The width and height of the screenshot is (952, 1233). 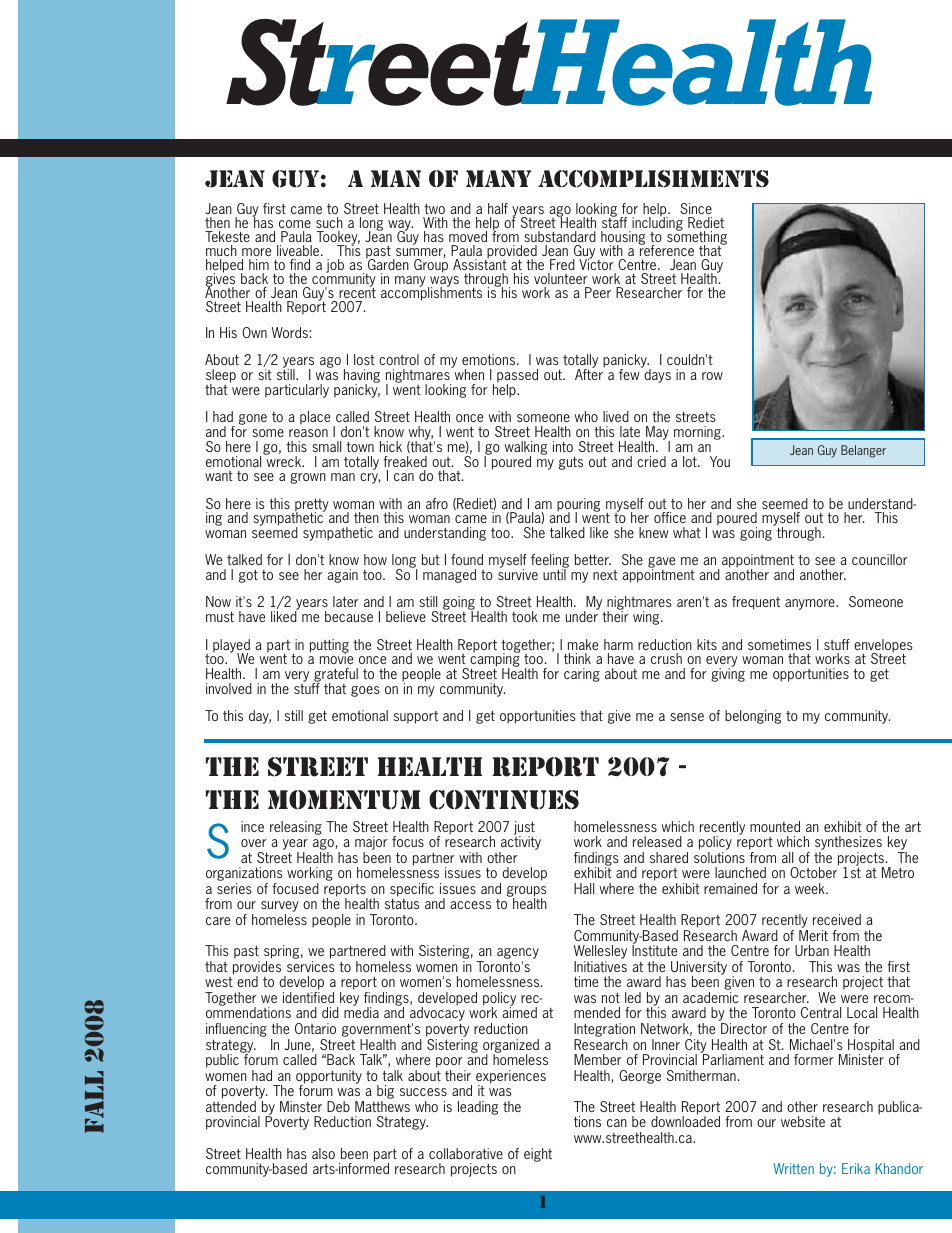 I want to click on synthesizes, so click(x=848, y=844).
